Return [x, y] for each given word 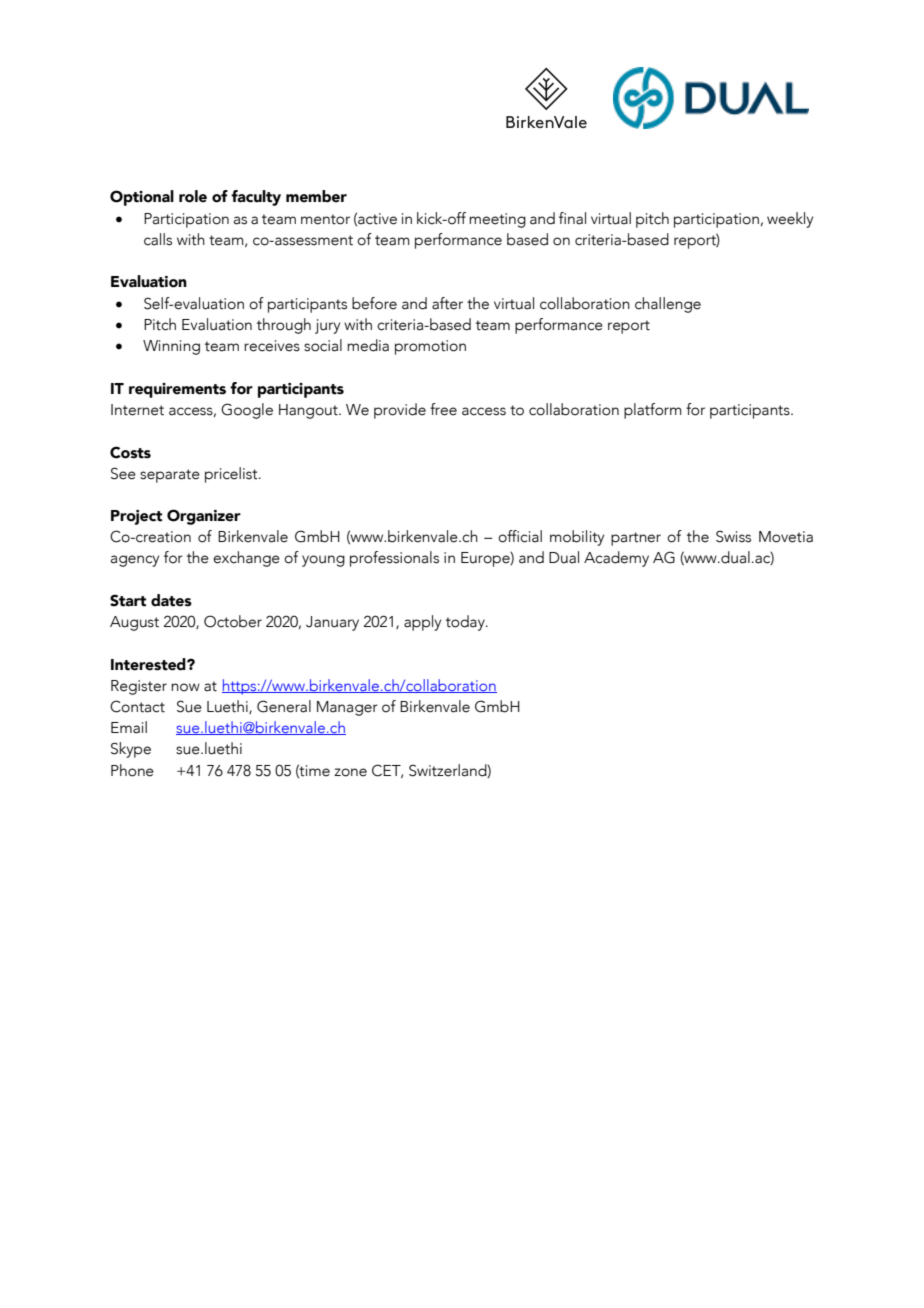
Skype [131, 750]
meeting [497, 220]
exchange [246, 559]
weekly [790, 220]
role [193, 196]
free [443, 409]
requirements [177, 390]
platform [653, 411]
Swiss [733, 536]
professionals [394, 559]
